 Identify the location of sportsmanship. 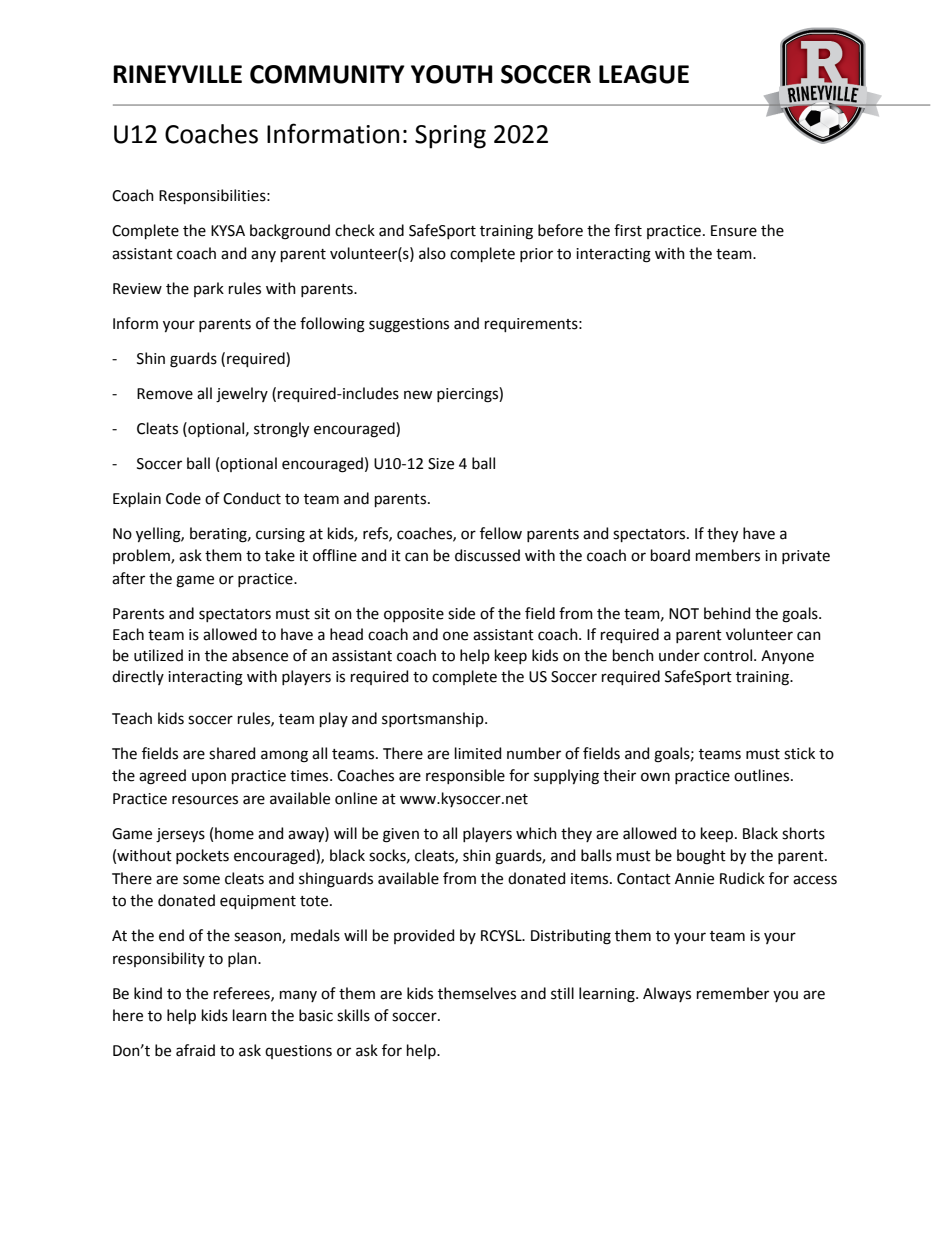
(434, 719).
